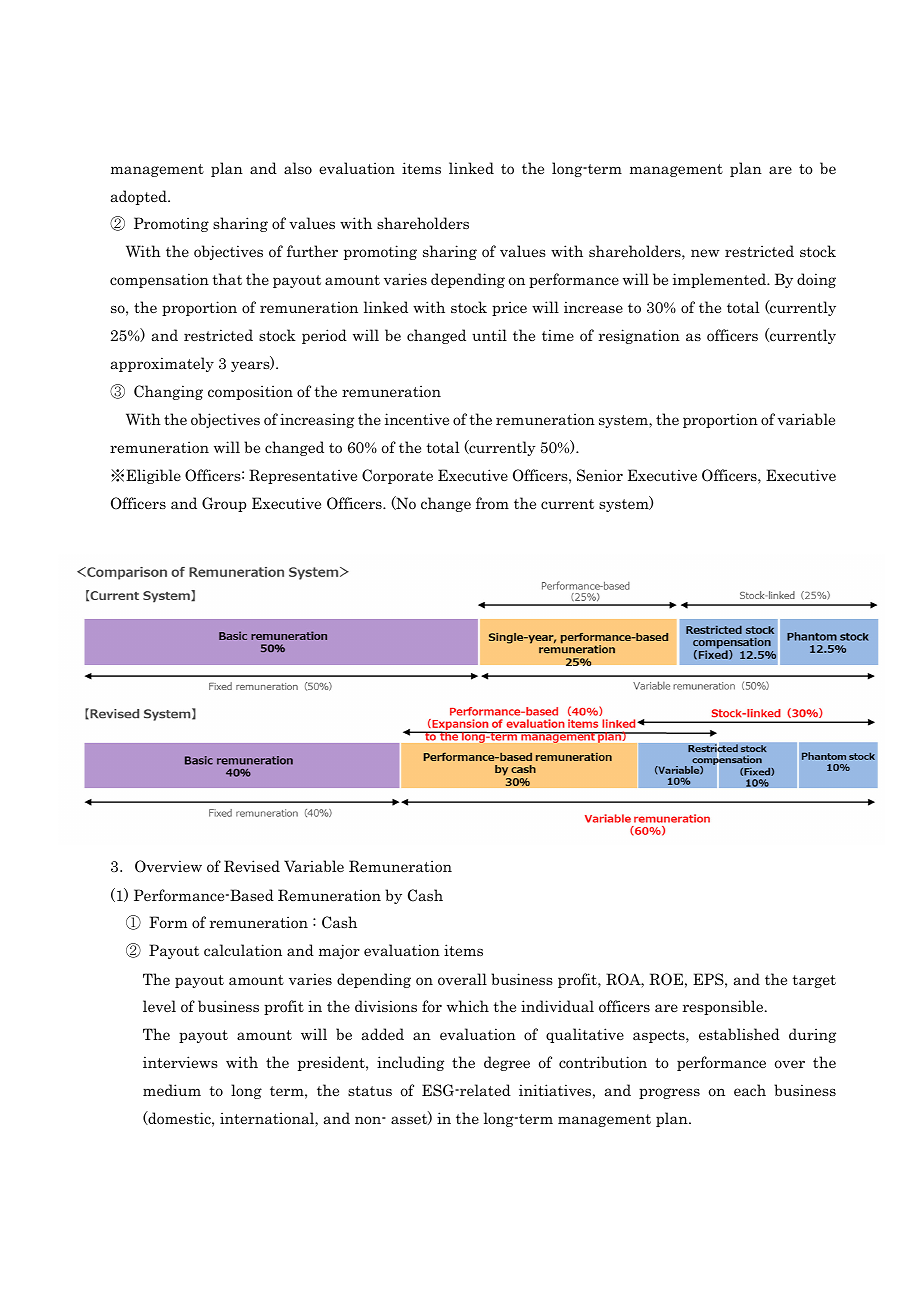  Describe the element at coordinates (639, 336) in the screenshot. I see `resignation` at that location.
